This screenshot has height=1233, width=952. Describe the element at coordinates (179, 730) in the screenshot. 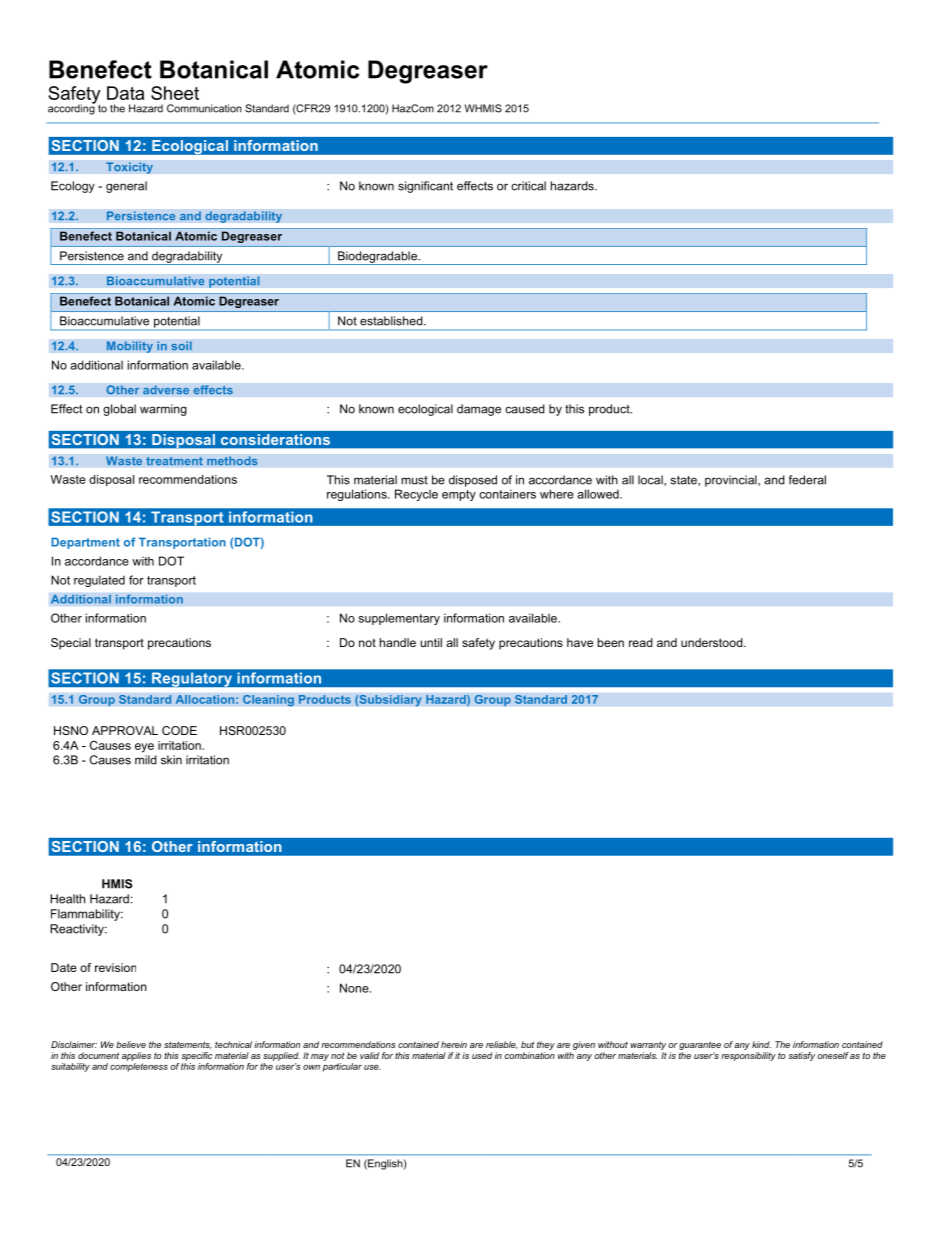

I see `CODE` at that location.
